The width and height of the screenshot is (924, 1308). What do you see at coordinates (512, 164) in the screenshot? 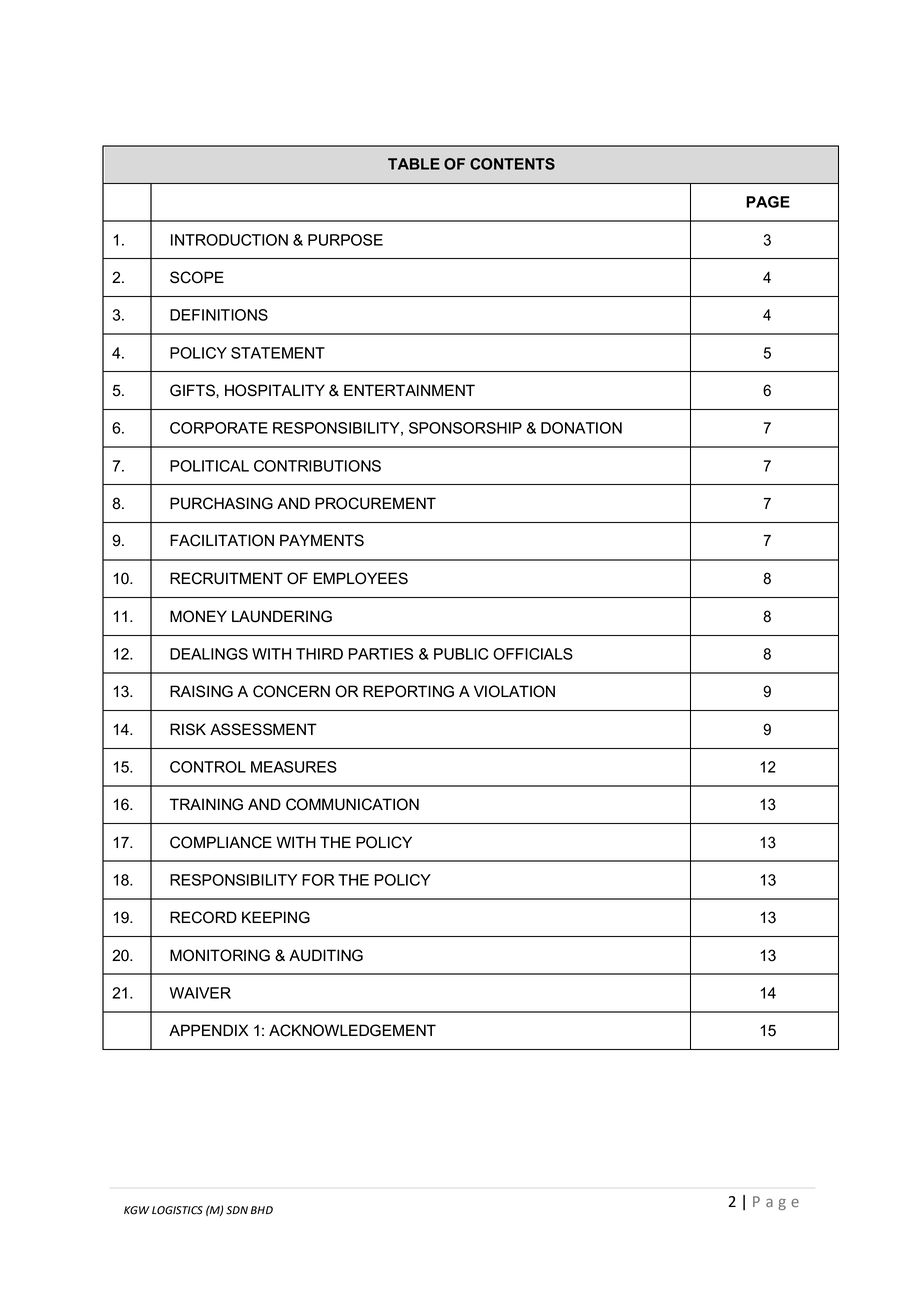
I see `CONTENTS` at bounding box center [512, 164].
